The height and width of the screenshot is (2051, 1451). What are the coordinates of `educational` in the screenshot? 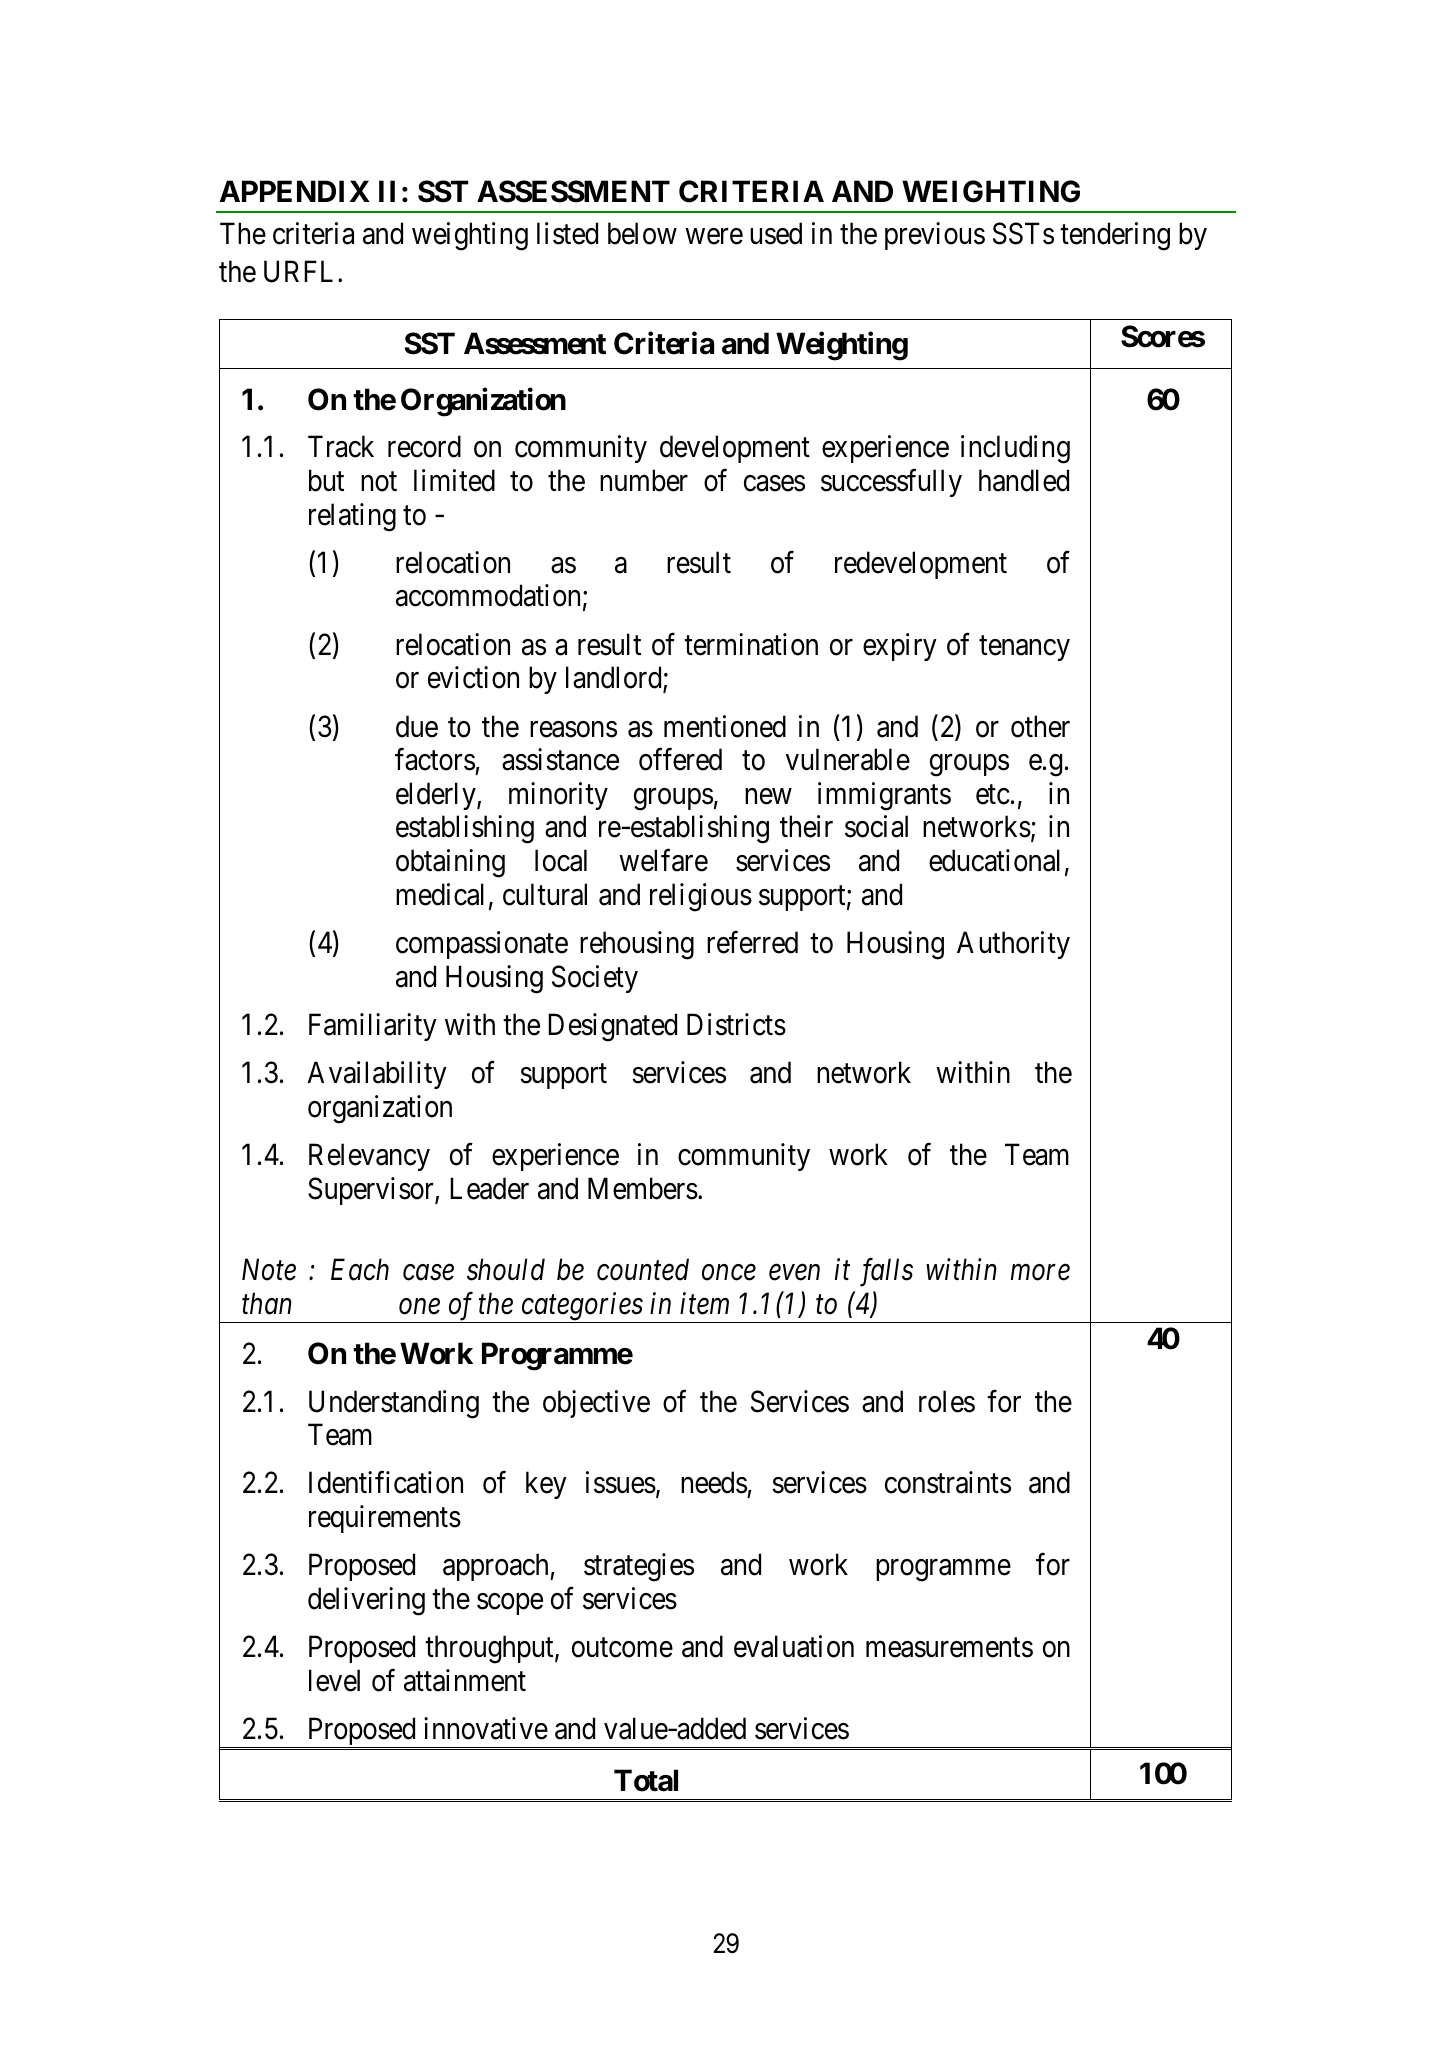 It's located at (994, 860).
